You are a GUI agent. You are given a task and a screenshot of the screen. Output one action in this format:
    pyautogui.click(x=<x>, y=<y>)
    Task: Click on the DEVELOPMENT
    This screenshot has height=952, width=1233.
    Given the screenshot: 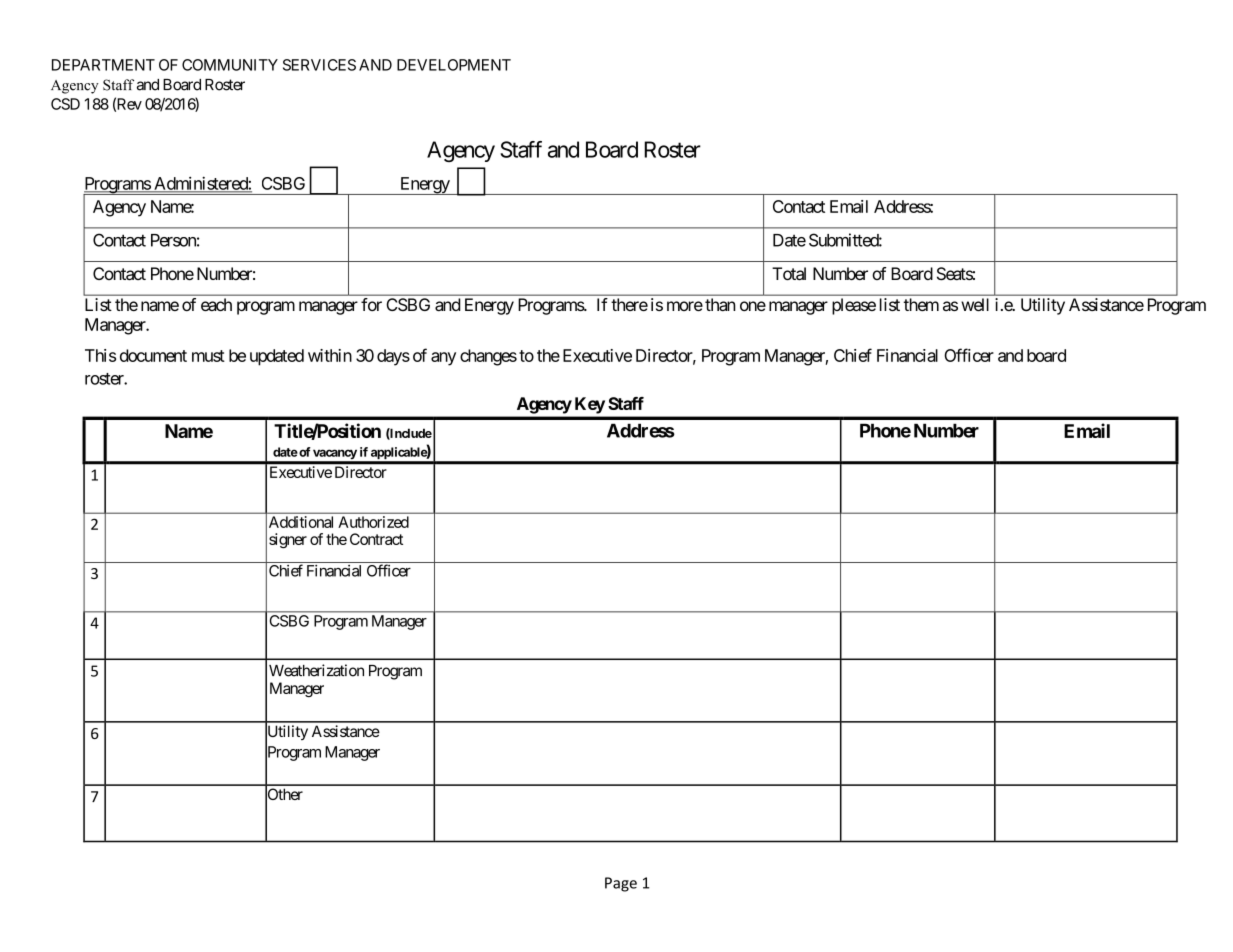 What is the action you would take?
    pyautogui.click(x=454, y=65)
